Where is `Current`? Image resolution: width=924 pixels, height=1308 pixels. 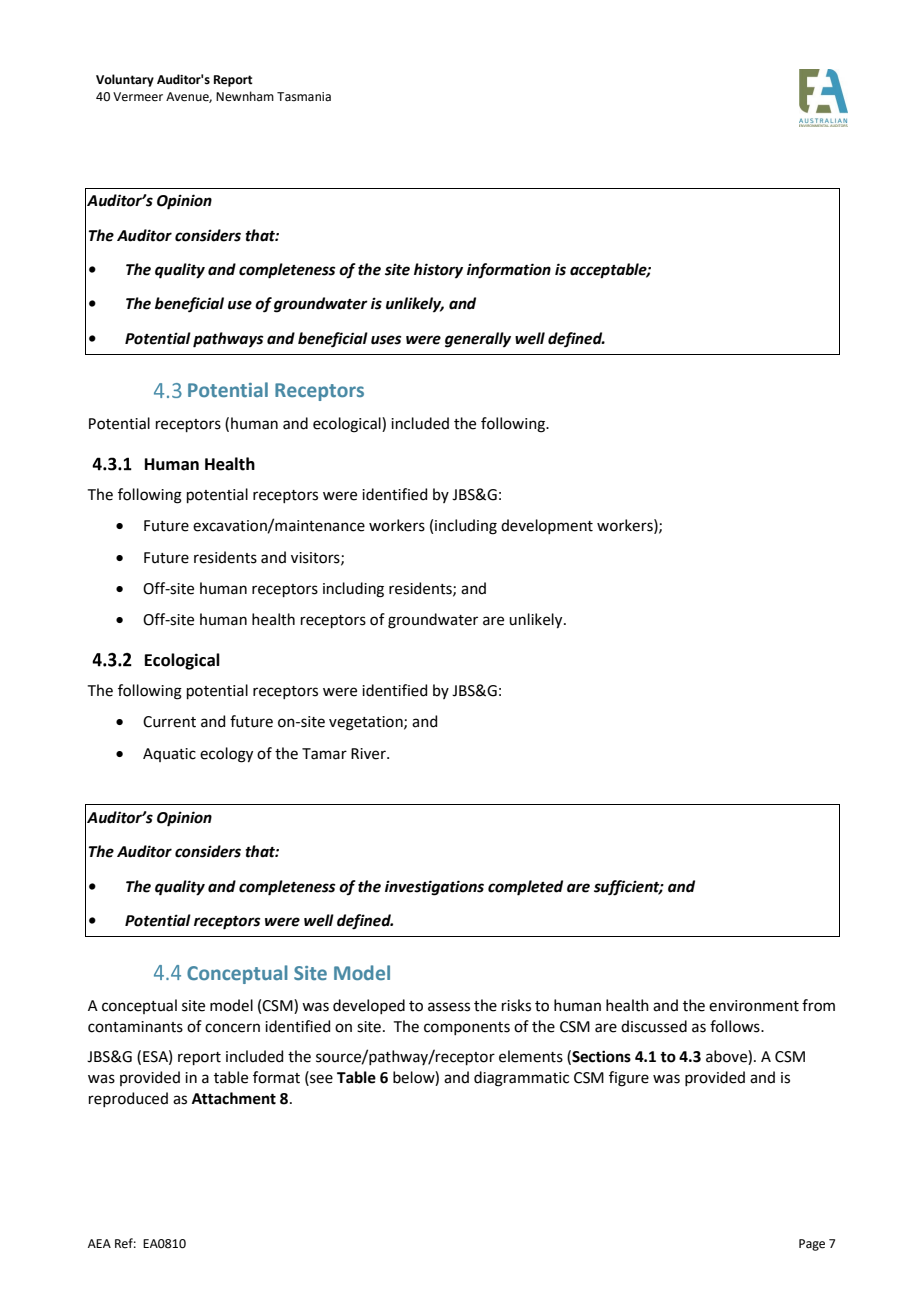
Current is located at coordinates (169, 722).
